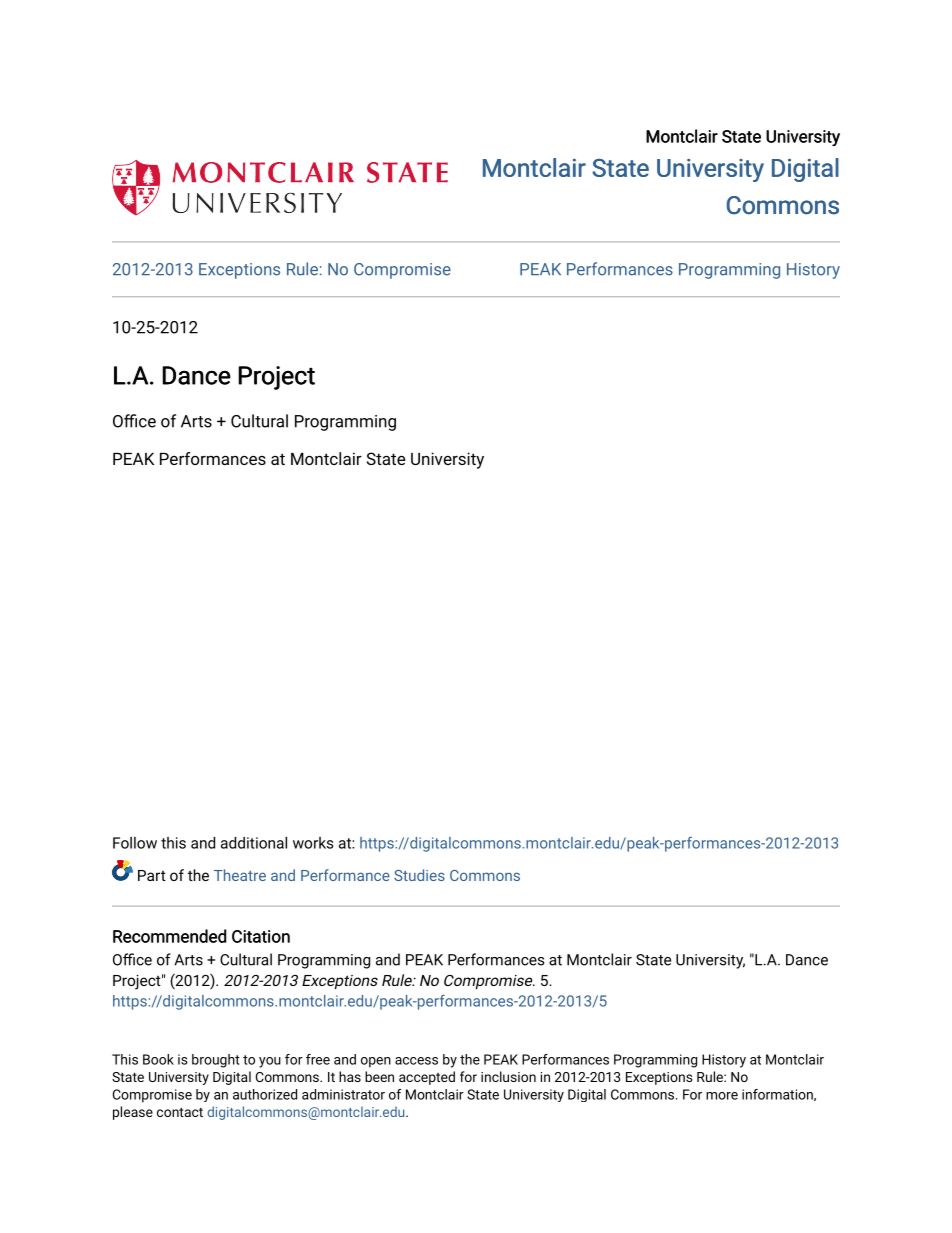  Describe the element at coordinates (158, 1059) in the document. I see `Book` at that location.
